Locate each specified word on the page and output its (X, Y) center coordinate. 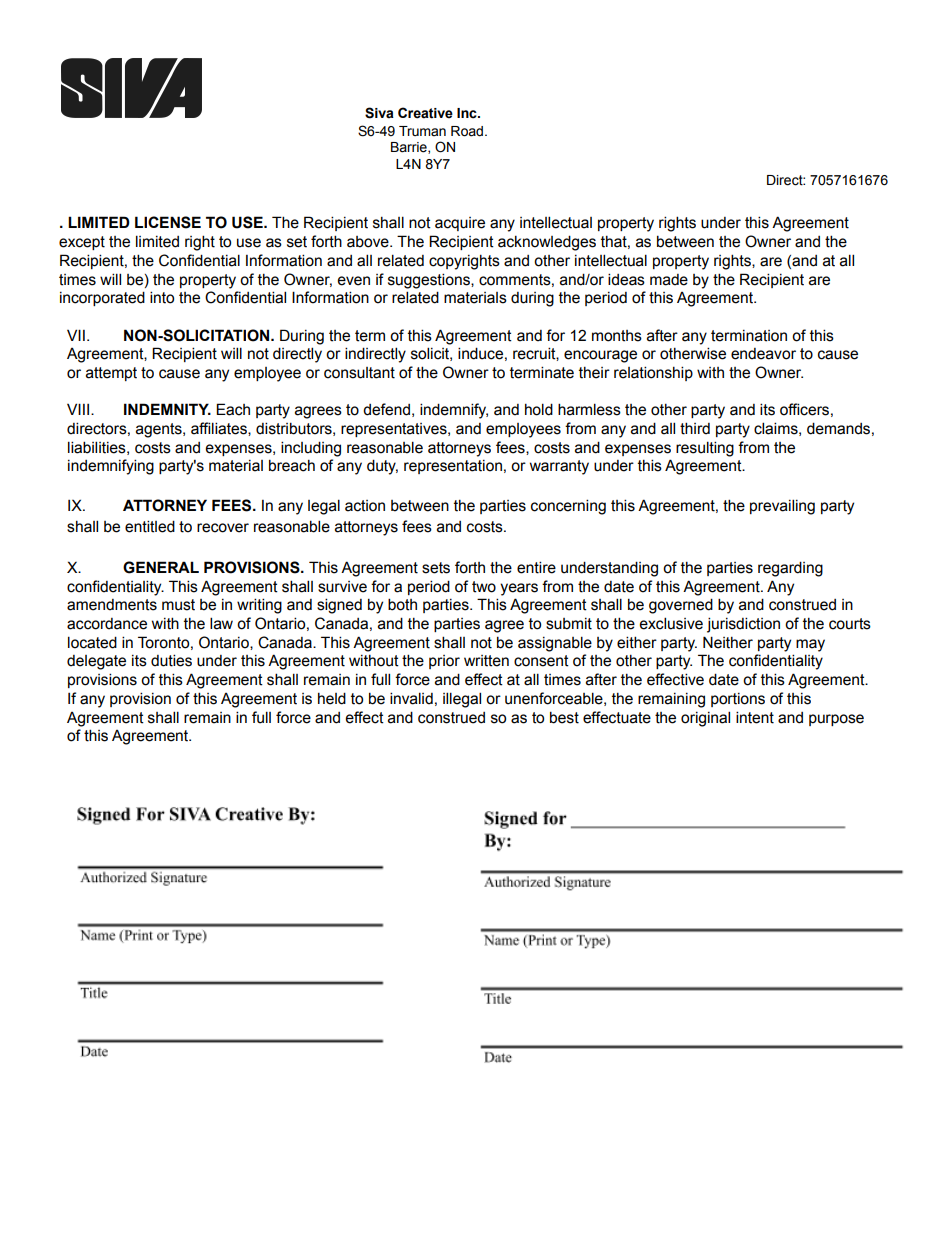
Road (468, 131)
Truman (422, 131)
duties (171, 660)
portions (738, 700)
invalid (411, 698)
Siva (379, 113)
